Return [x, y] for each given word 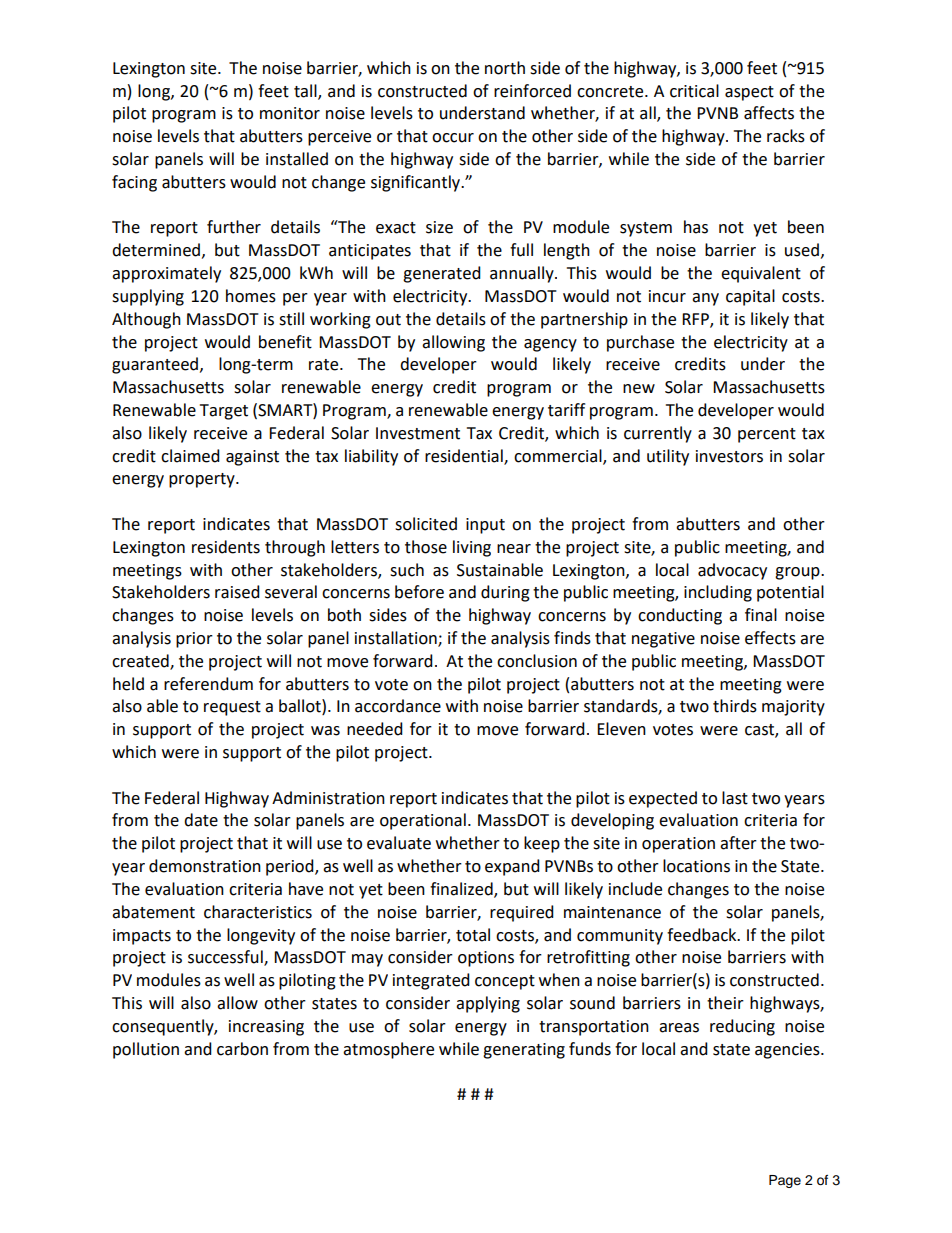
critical [694, 91]
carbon [242, 1049]
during [505, 593]
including [718, 593]
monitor [290, 113]
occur [453, 138]
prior [194, 640]
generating [524, 1051]
